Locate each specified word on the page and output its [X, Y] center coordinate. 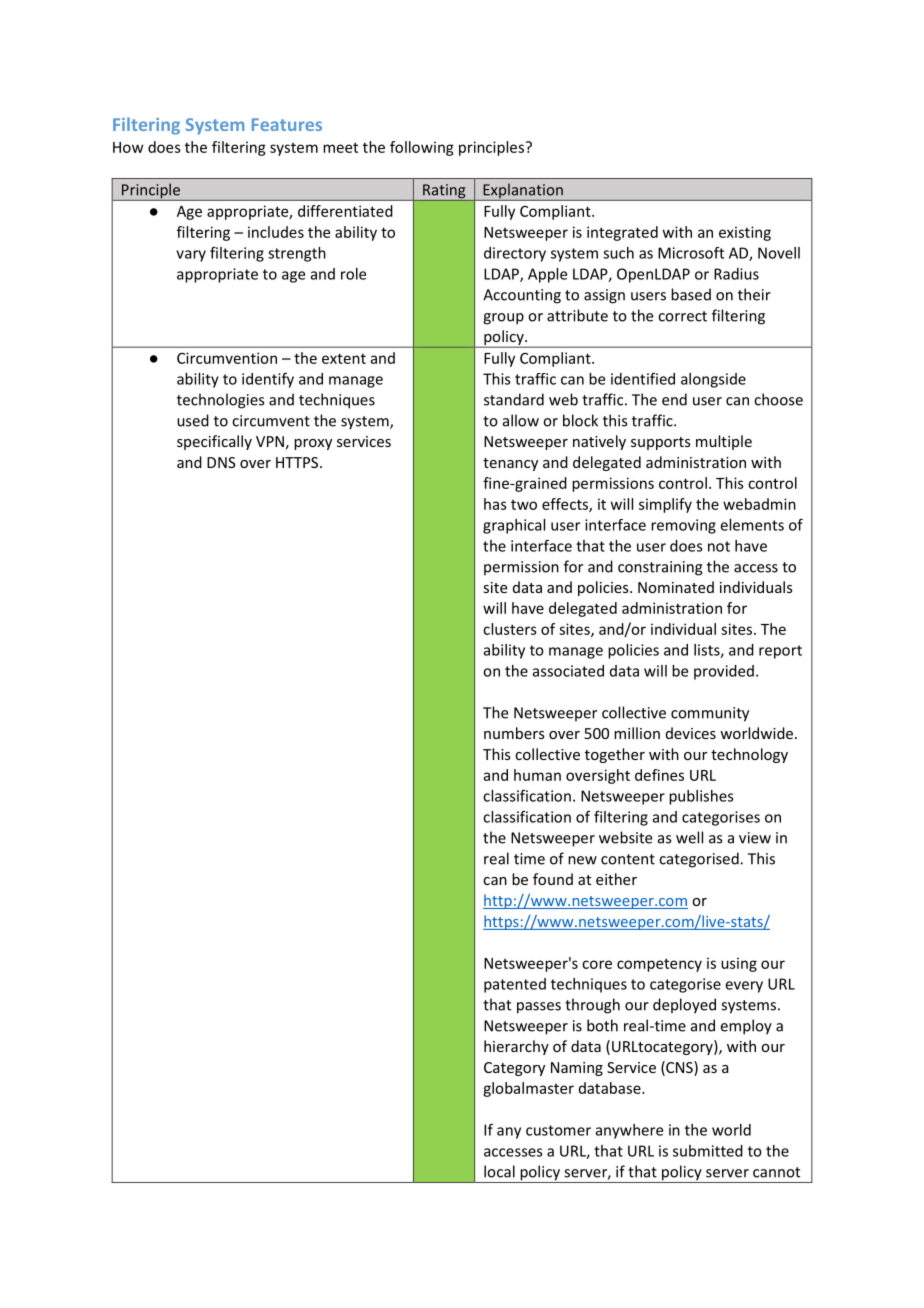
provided [724, 672]
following [422, 148]
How [128, 147]
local [499, 1171]
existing [745, 233]
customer [558, 1130]
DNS [221, 462]
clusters [510, 629]
